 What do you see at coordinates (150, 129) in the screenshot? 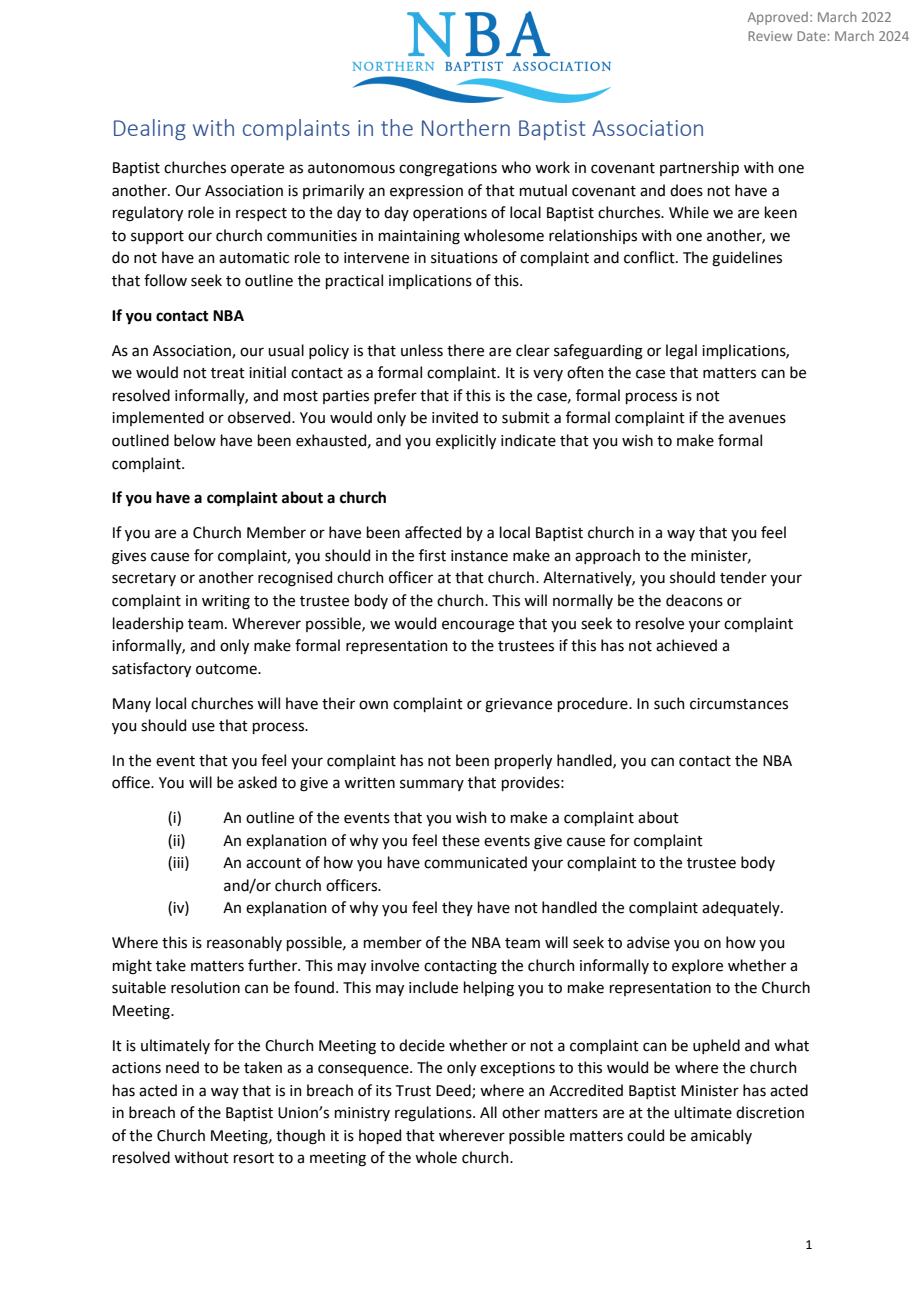
I see `Dealing` at bounding box center [150, 129].
